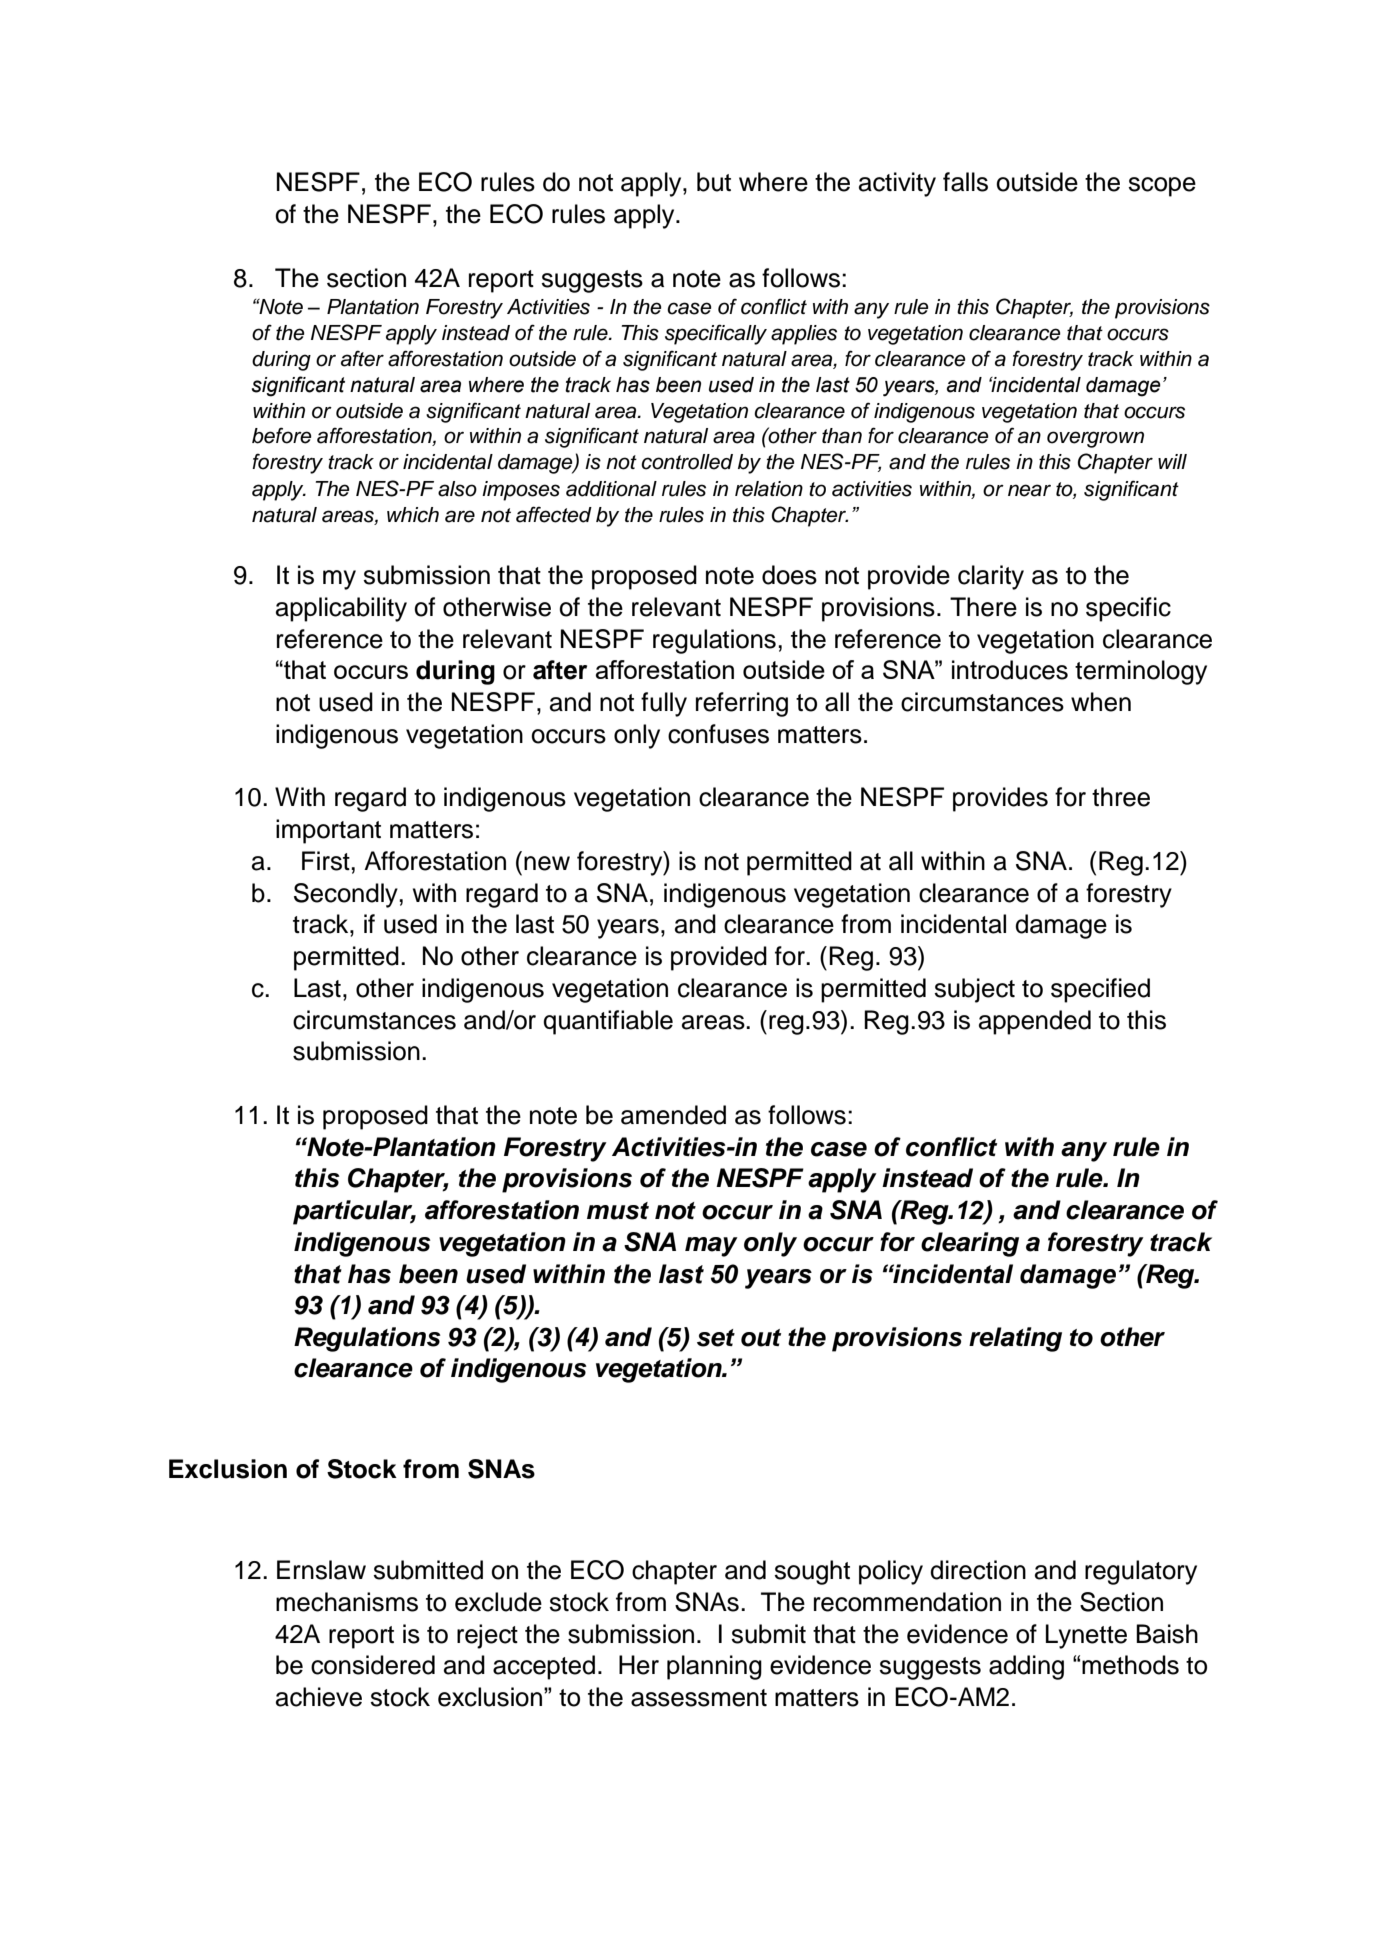 This document has width=1384, height=1958. Describe the element at coordinates (742, 704) in the document. I see `referring` at that location.
